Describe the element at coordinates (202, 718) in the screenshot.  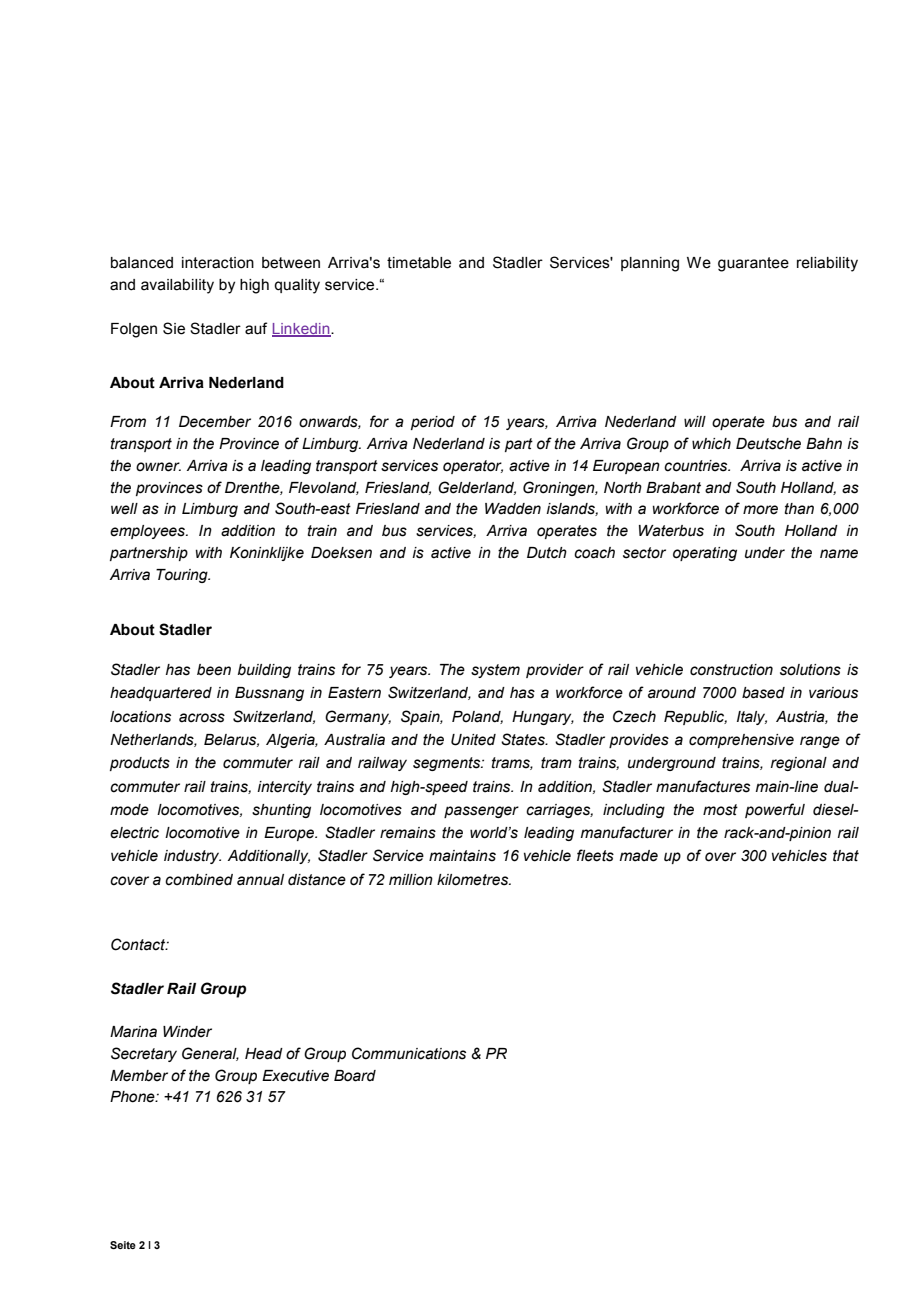
I see `across` at that location.
